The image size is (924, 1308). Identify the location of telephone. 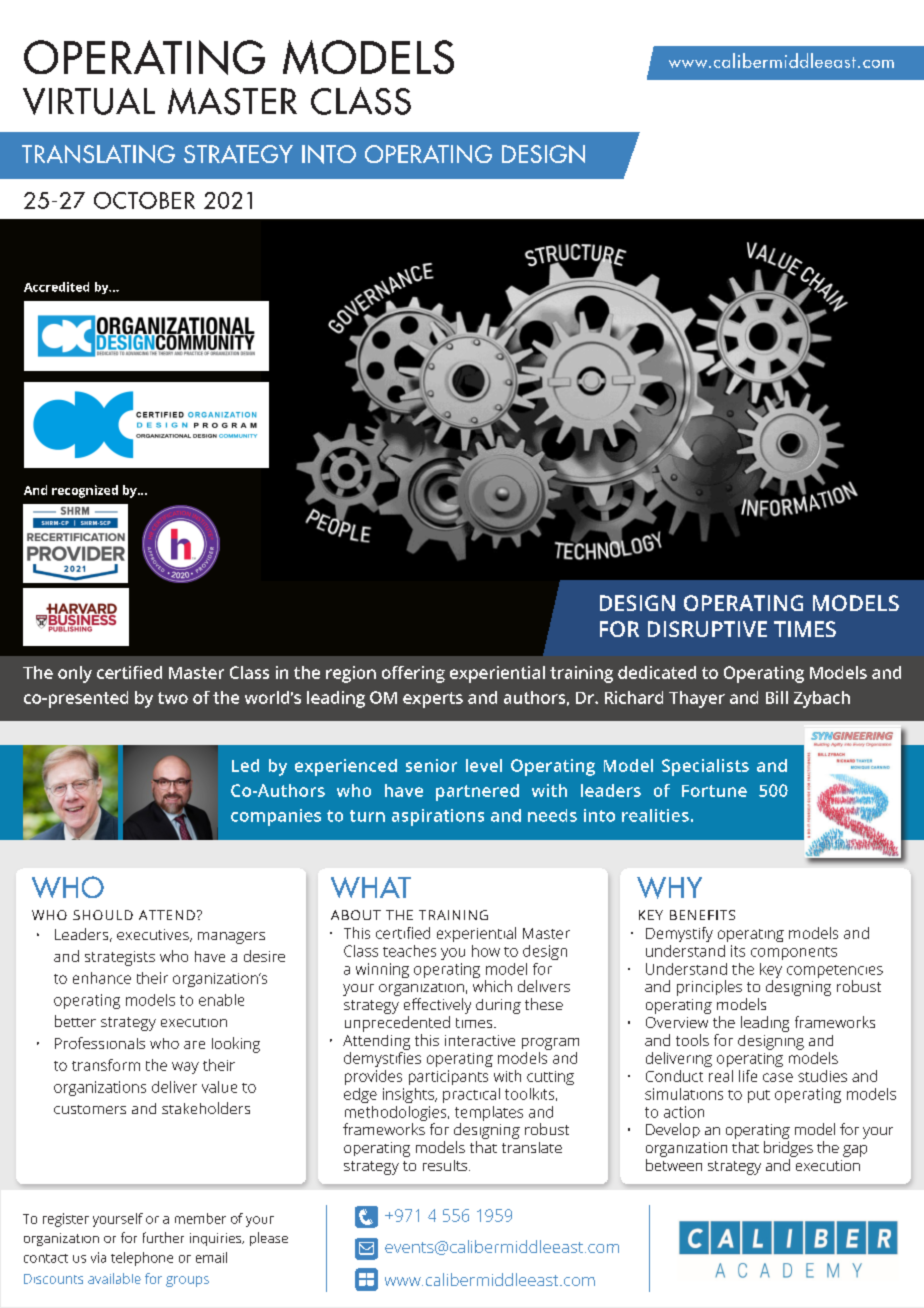
(142, 1259).
